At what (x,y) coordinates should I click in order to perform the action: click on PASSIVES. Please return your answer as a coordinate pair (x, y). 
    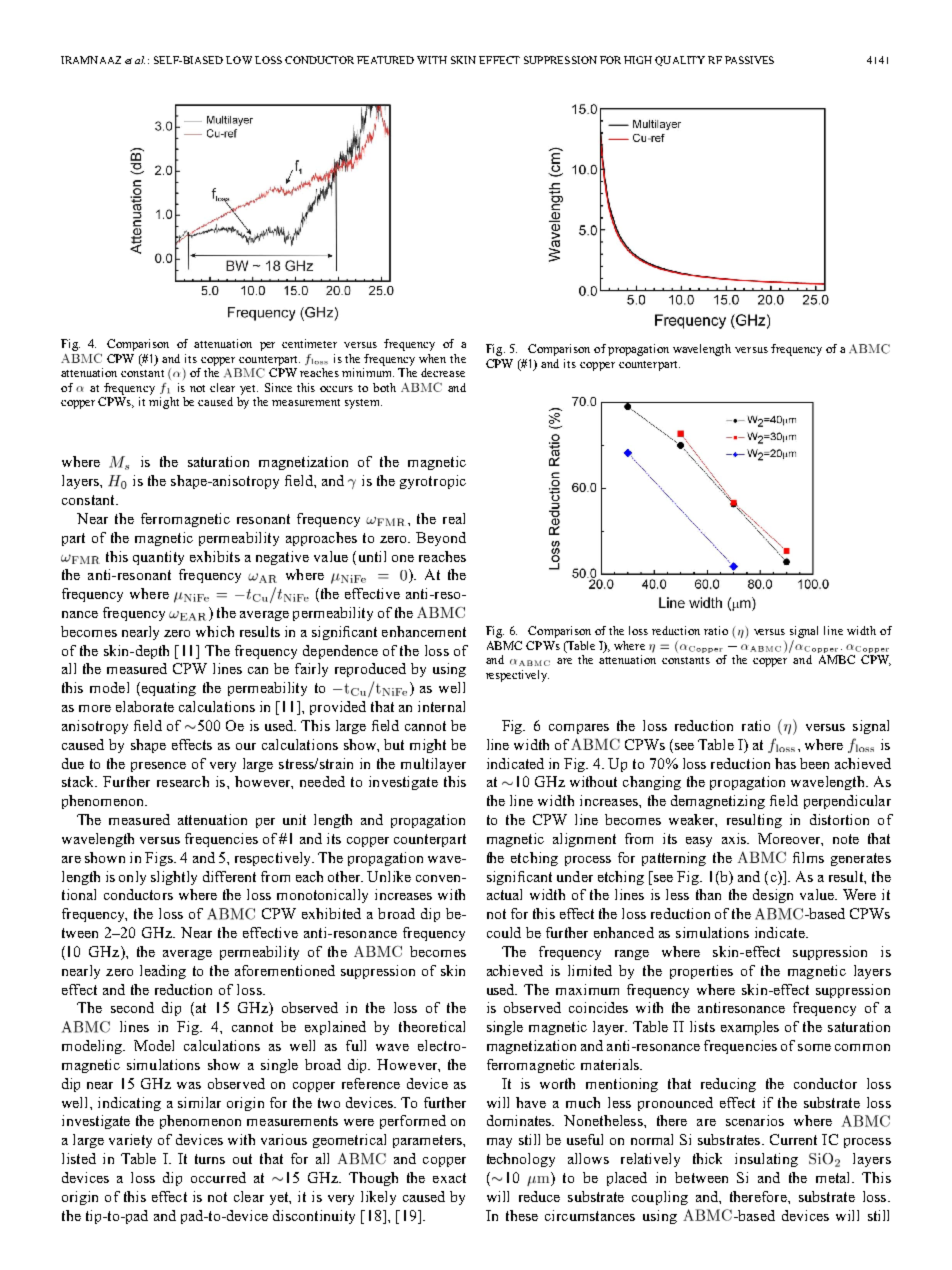
    Looking at the image, I should click on (749, 60).
